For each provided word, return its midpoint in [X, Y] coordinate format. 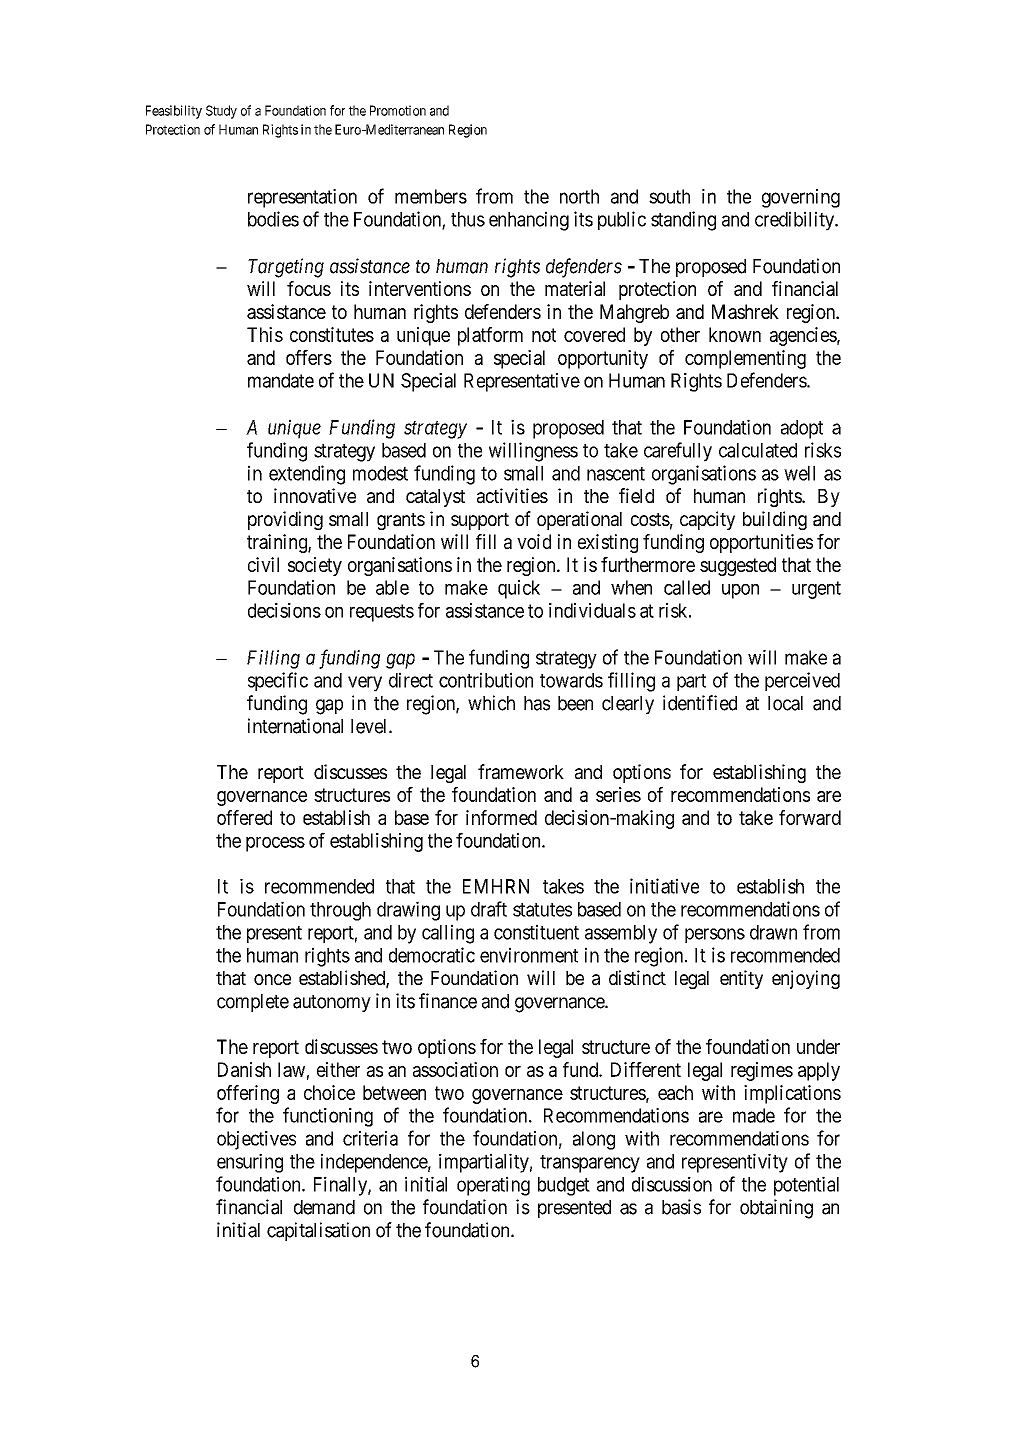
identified [700, 703]
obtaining [776, 1209]
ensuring [250, 1163]
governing [801, 198]
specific [278, 681]
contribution [486, 680]
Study [221, 112]
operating [493, 1186]
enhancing [529, 221]
